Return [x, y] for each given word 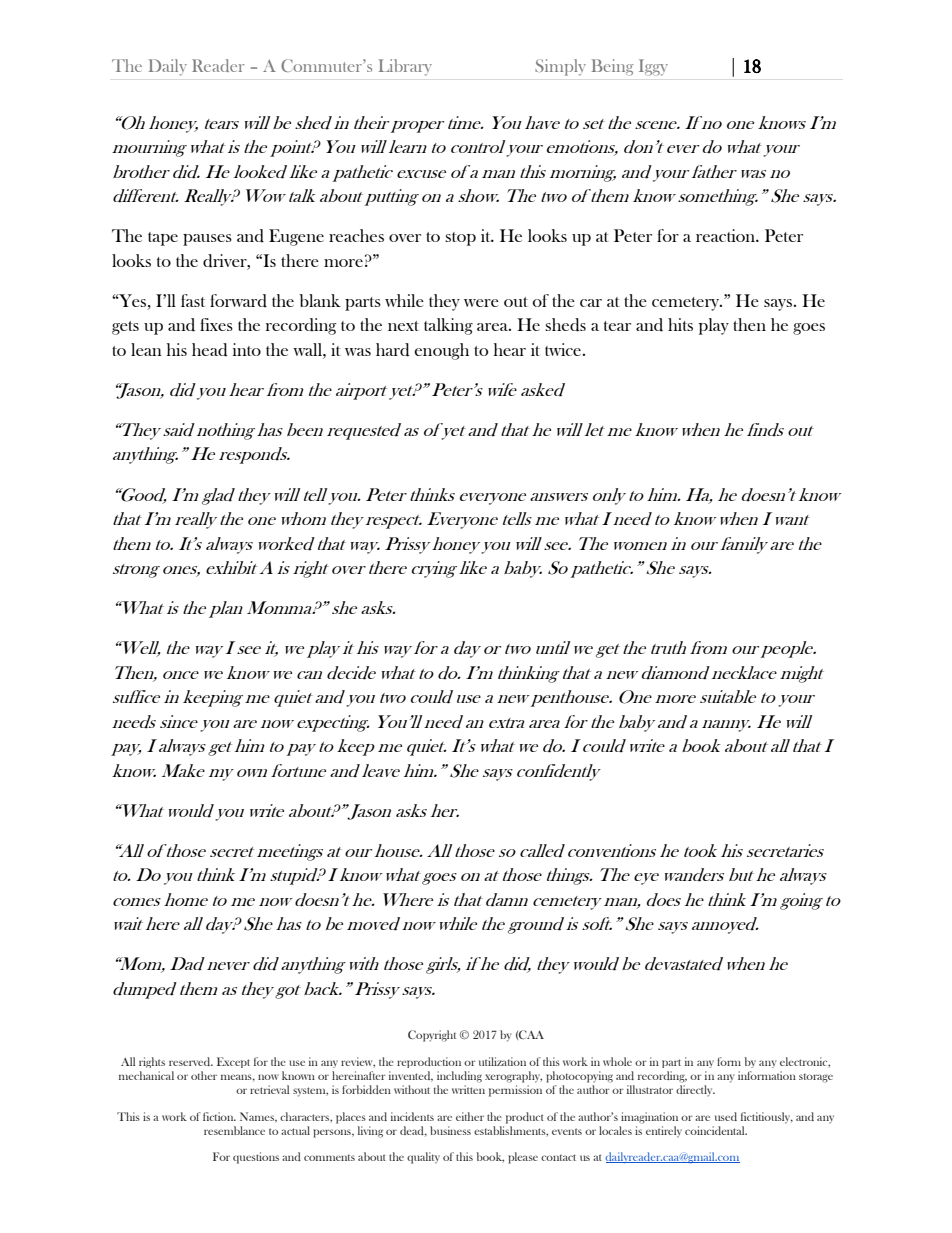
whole [617, 1061]
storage [816, 1078]
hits [680, 324]
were [481, 303]
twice [564, 349]
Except [233, 1062]
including [459, 1077]
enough [441, 351]
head [210, 350]
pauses [207, 240]
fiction [219, 1116]
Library [405, 67]
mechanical [146, 1075]
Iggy [653, 67]
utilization [502, 1061]
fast [193, 300]
